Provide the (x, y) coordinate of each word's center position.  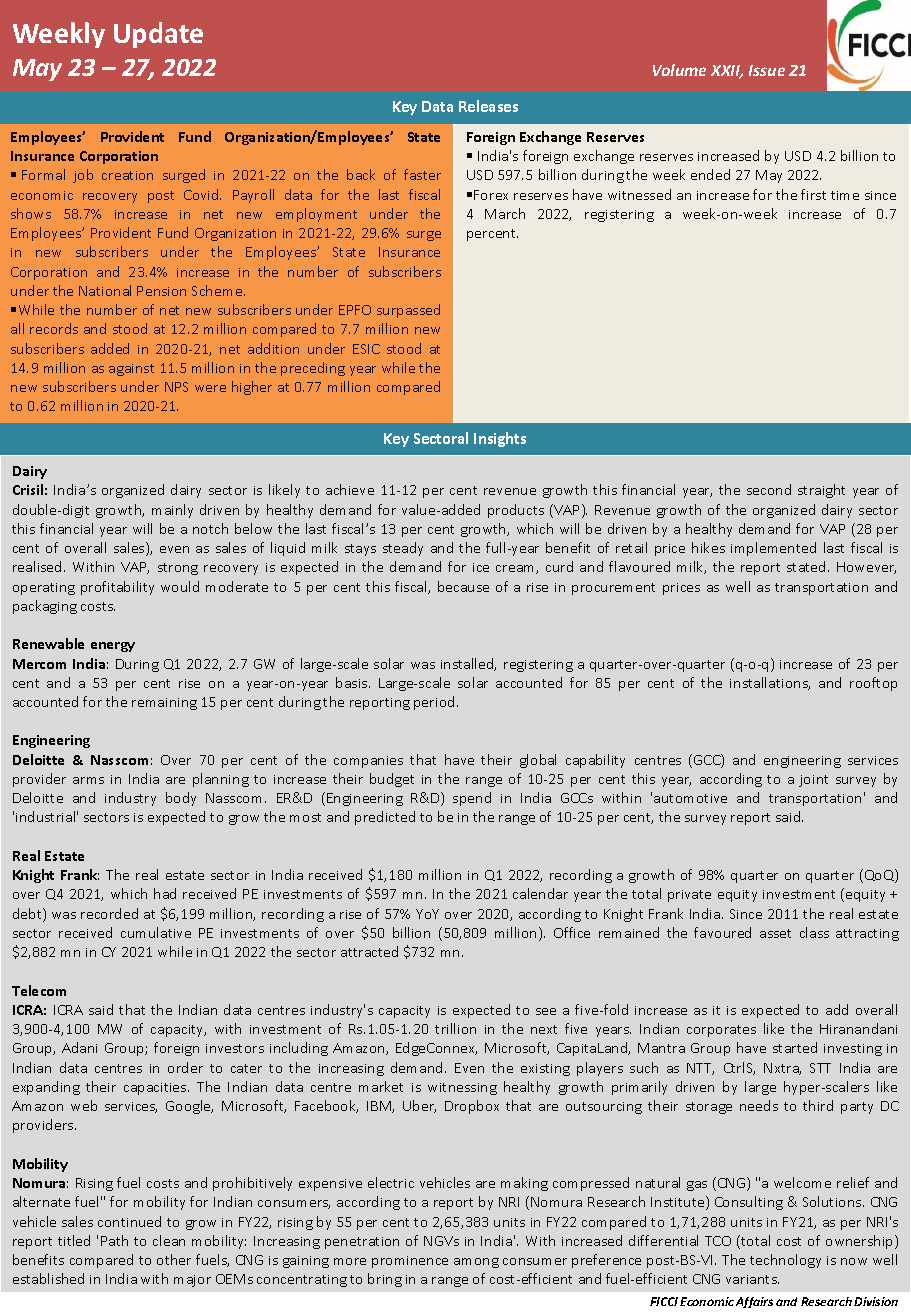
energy (113, 647)
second (769, 489)
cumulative (156, 932)
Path (114, 1240)
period (434, 703)
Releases (488, 106)
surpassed (408, 311)
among (476, 1263)
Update (158, 35)
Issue (767, 70)
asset (775, 933)
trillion (455, 1028)
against (131, 370)
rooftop (873, 684)
